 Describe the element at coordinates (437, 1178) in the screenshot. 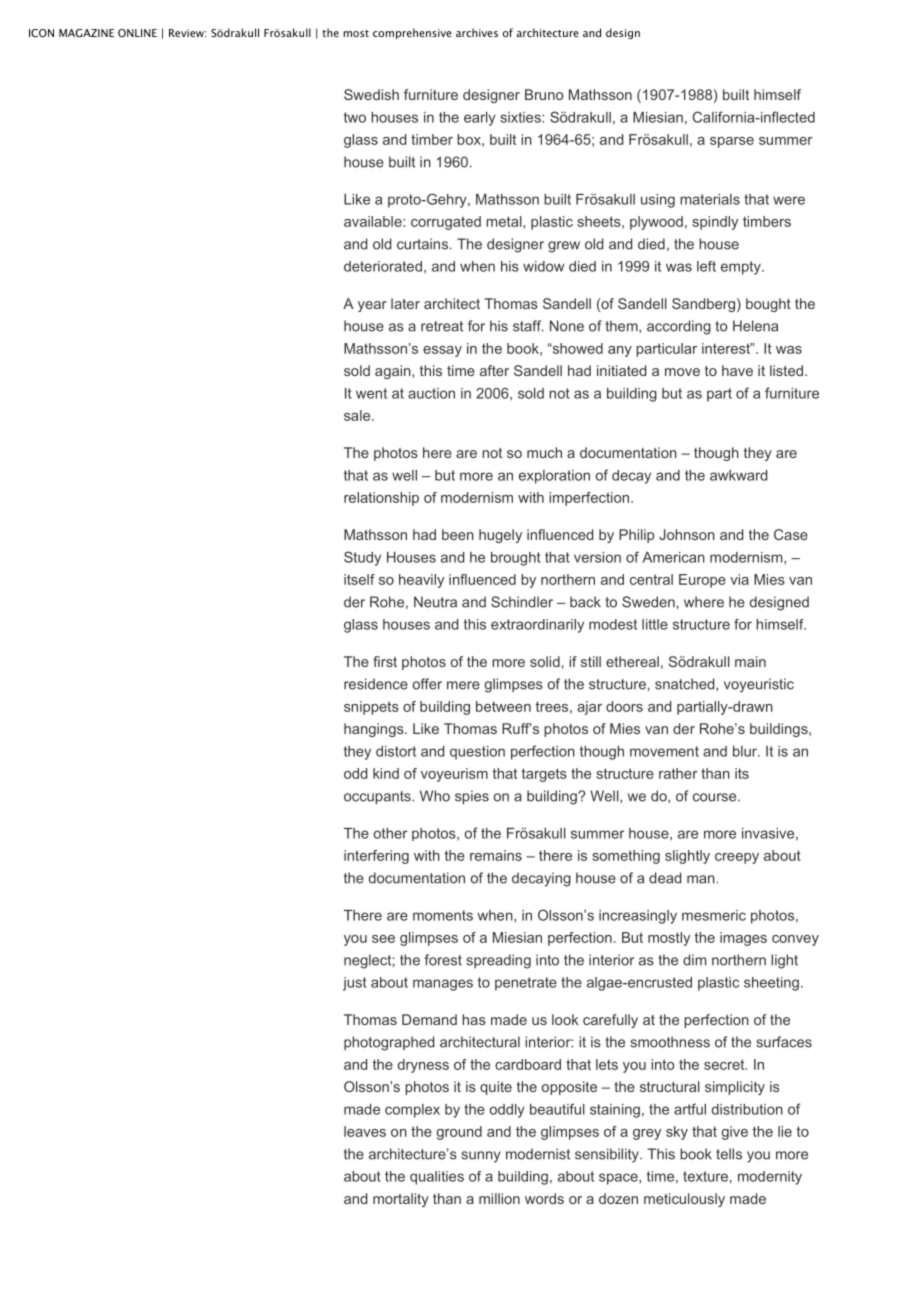

I see `qualities` at that location.
